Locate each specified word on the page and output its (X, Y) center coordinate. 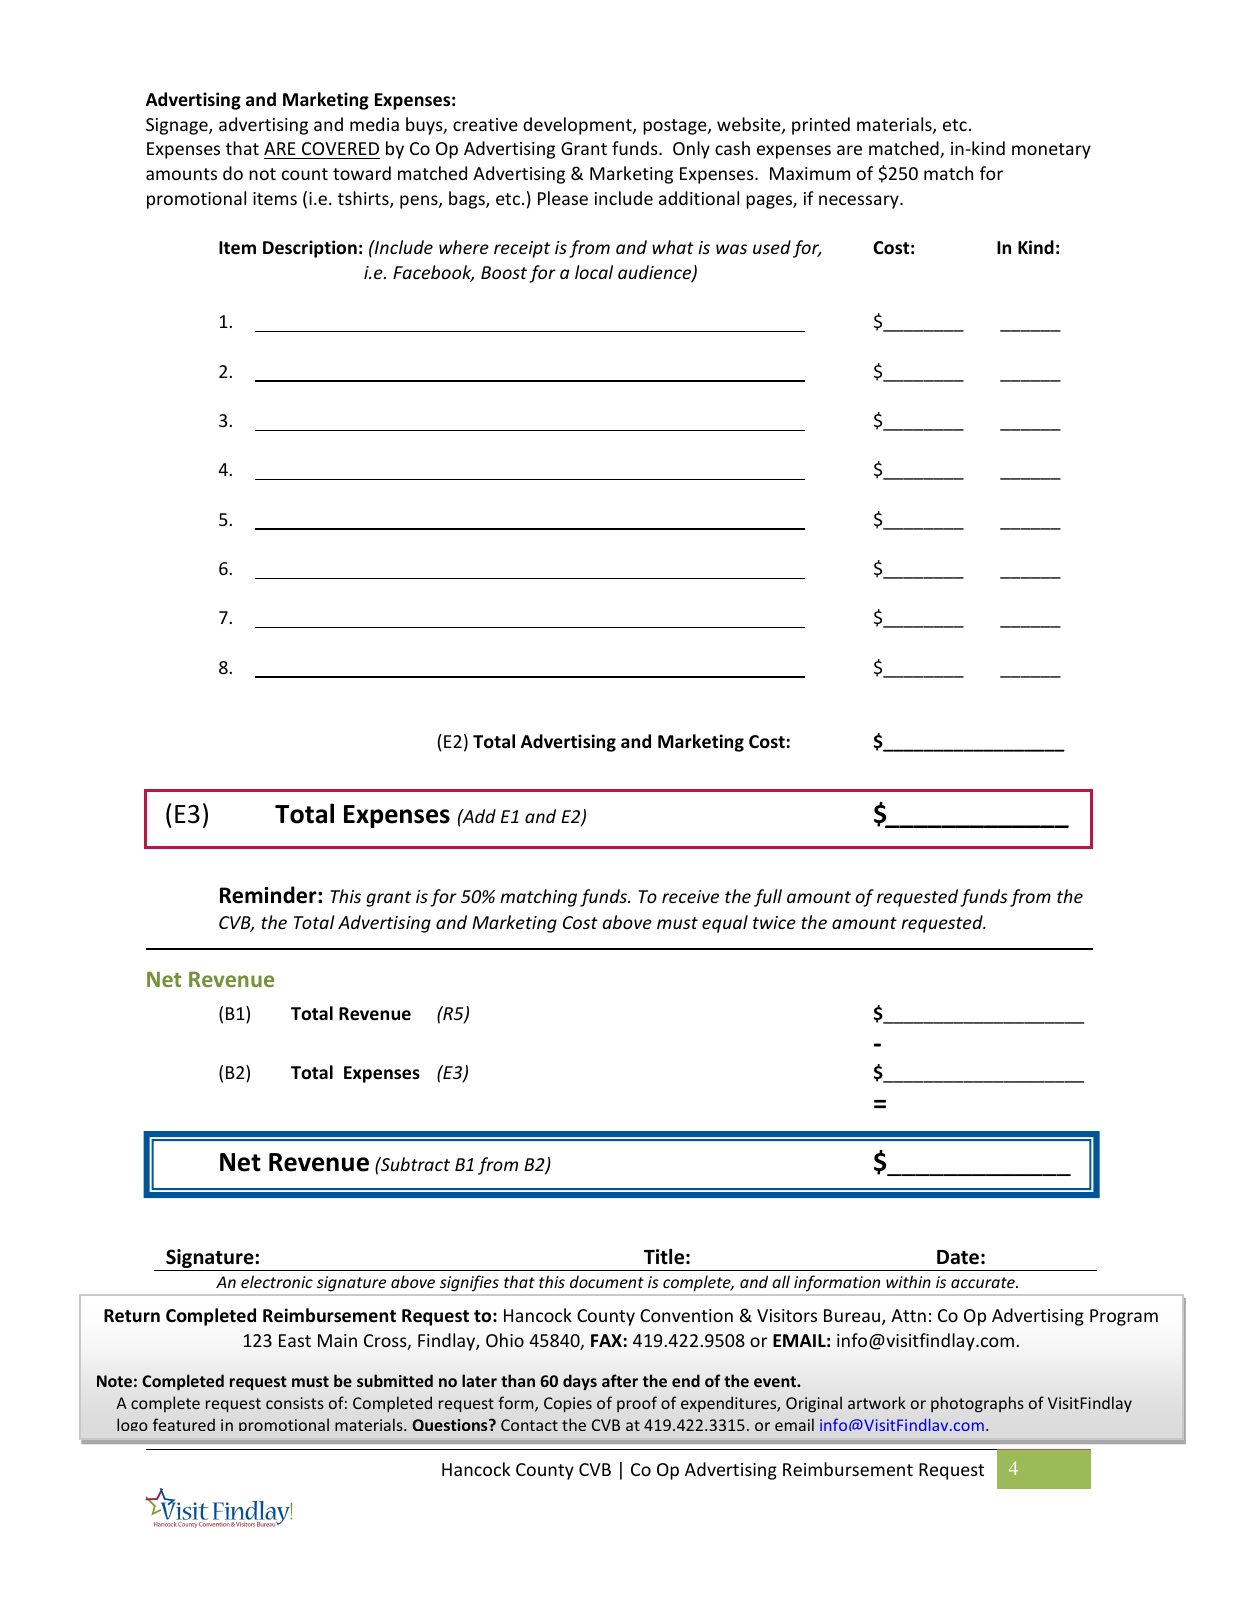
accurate (984, 1282)
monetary (1051, 151)
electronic (277, 1281)
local (594, 272)
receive (690, 896)
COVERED (340, 150)
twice (774, 922)
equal (725, 924)
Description (310, 249)
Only (691, 150)
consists (295, 1403)
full (768, 898)
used (772, 247)
